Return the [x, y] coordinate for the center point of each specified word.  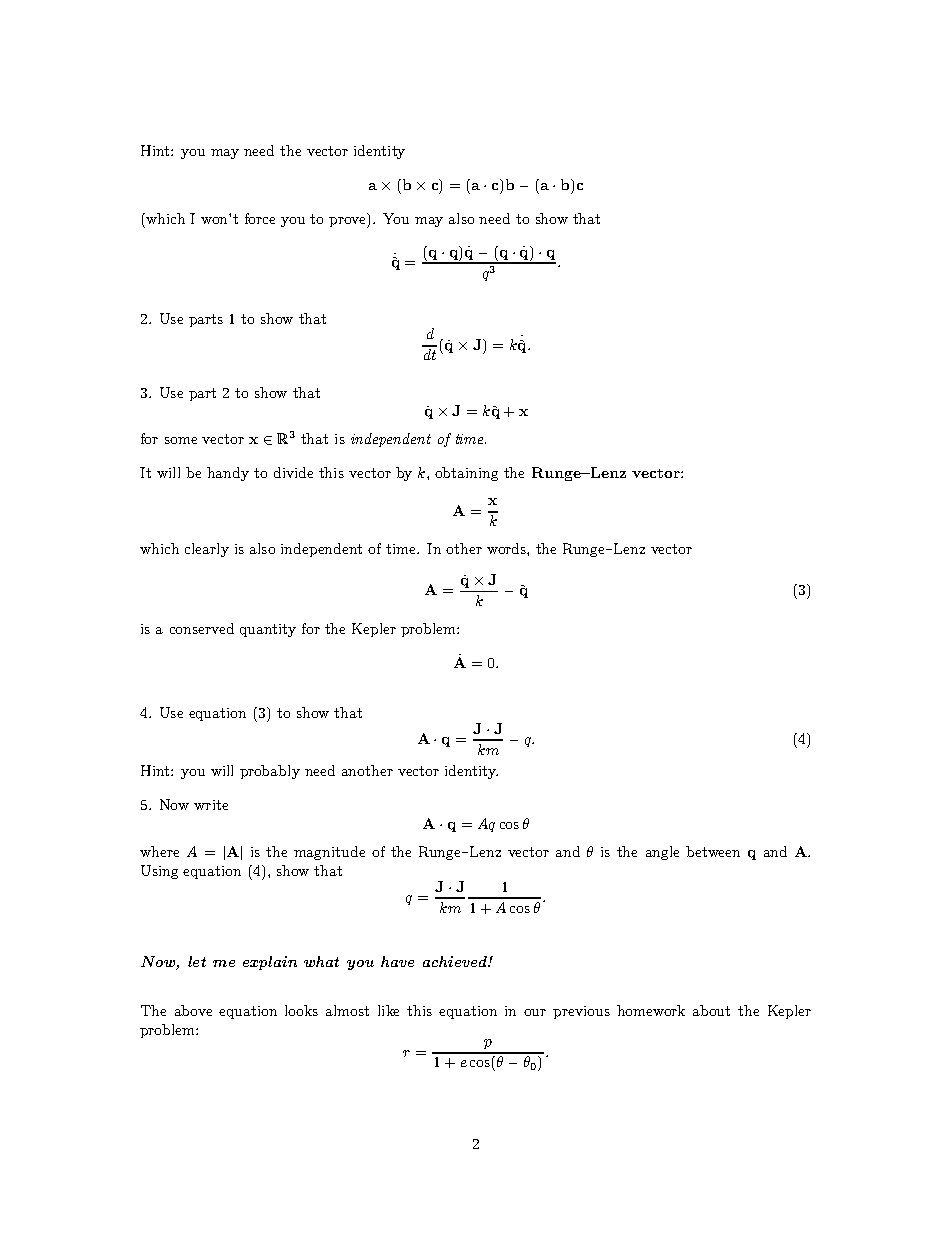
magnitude [329, 853]
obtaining [466, 474]
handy [228, 474]
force [260, 218]
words [507, 548]
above [193, 1010]
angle [662, 853]
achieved [456, 961]
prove [348, 222]
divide [293, 472]
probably [270, 772]
